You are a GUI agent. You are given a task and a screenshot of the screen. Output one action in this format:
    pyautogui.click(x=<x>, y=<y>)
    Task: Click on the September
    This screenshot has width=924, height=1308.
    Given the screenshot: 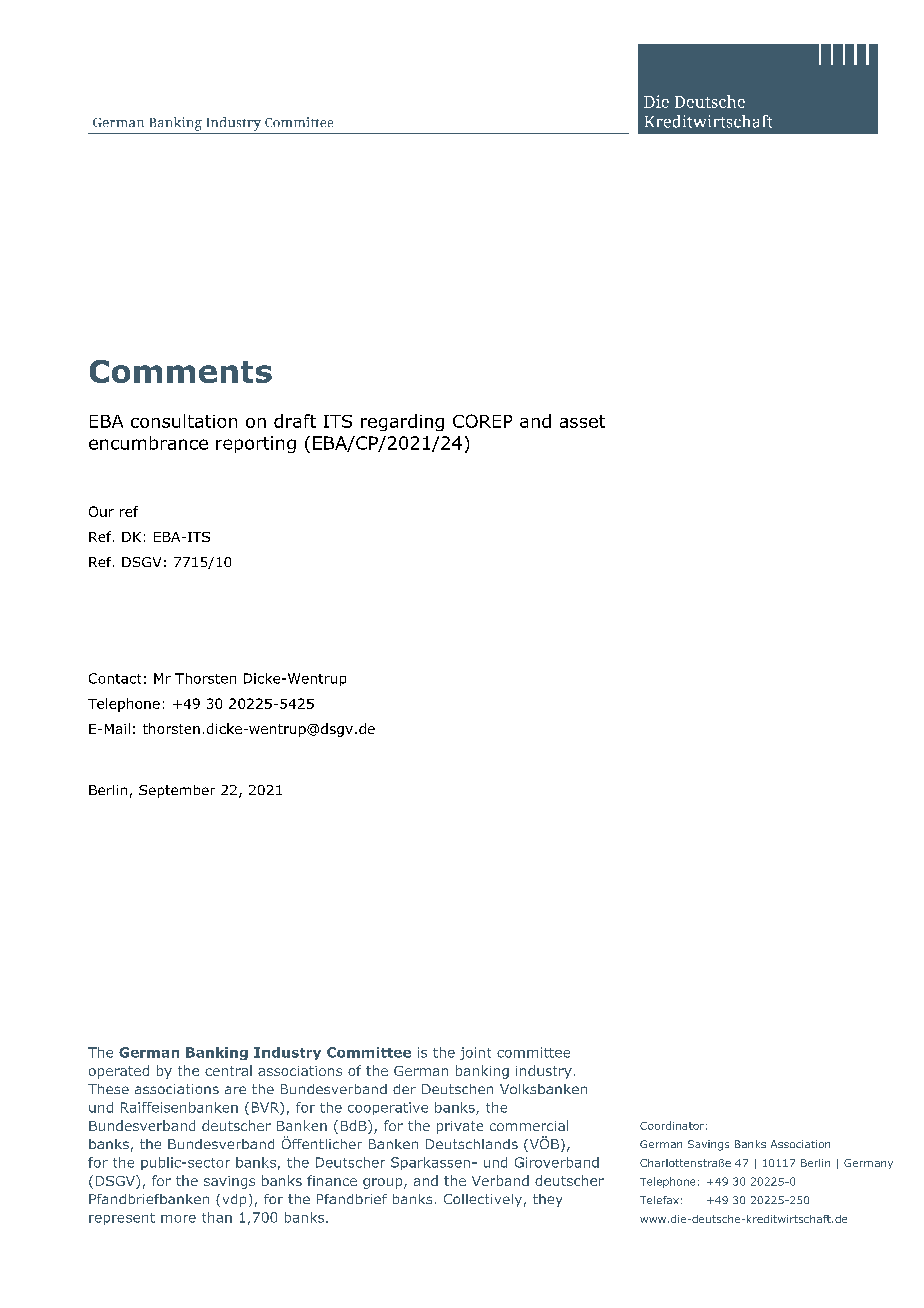 What is the action you would take?
    pyautogui.click(x=177, y=791)
